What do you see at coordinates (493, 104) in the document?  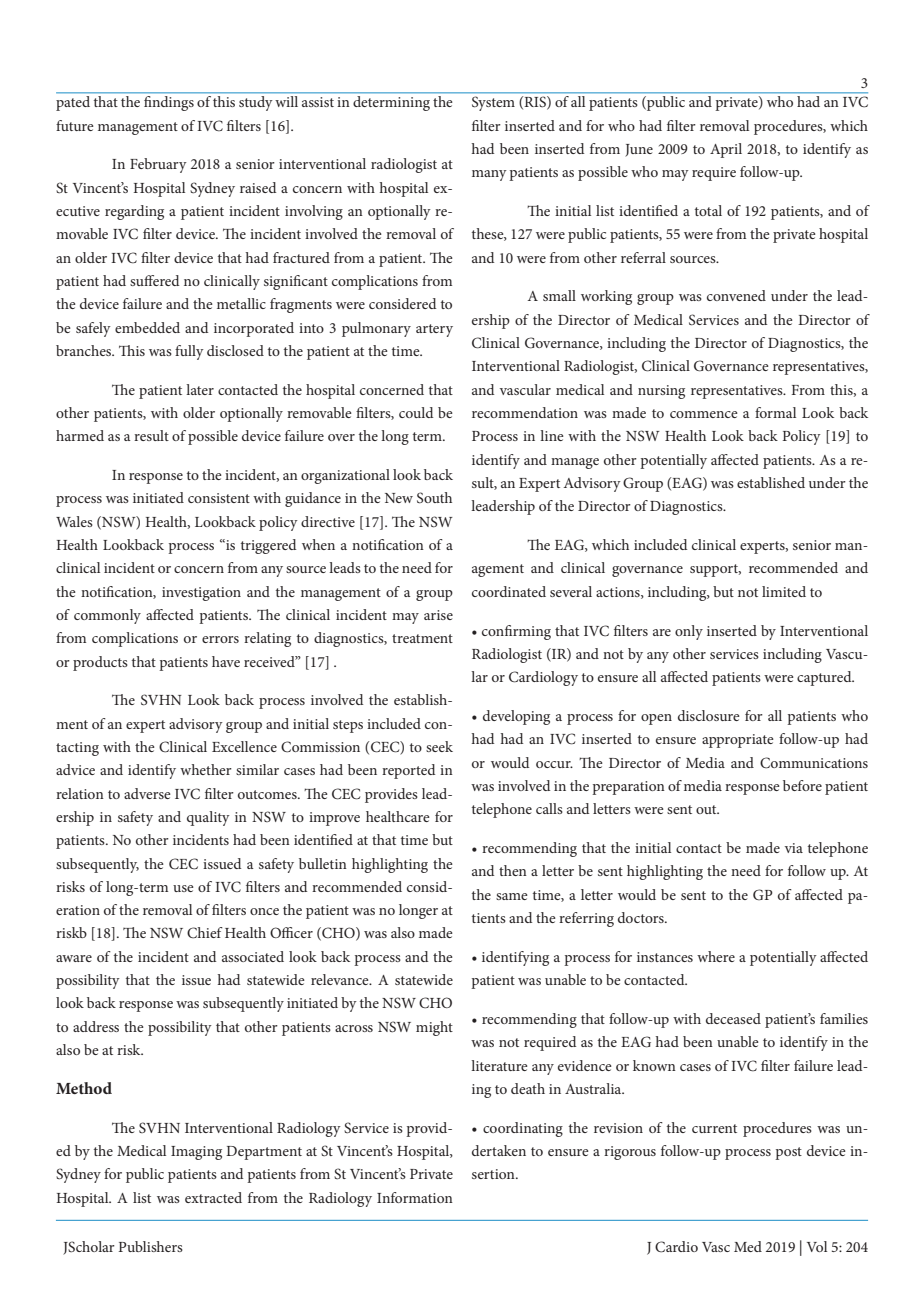 I see `System` at bounding box center [493, 104].
